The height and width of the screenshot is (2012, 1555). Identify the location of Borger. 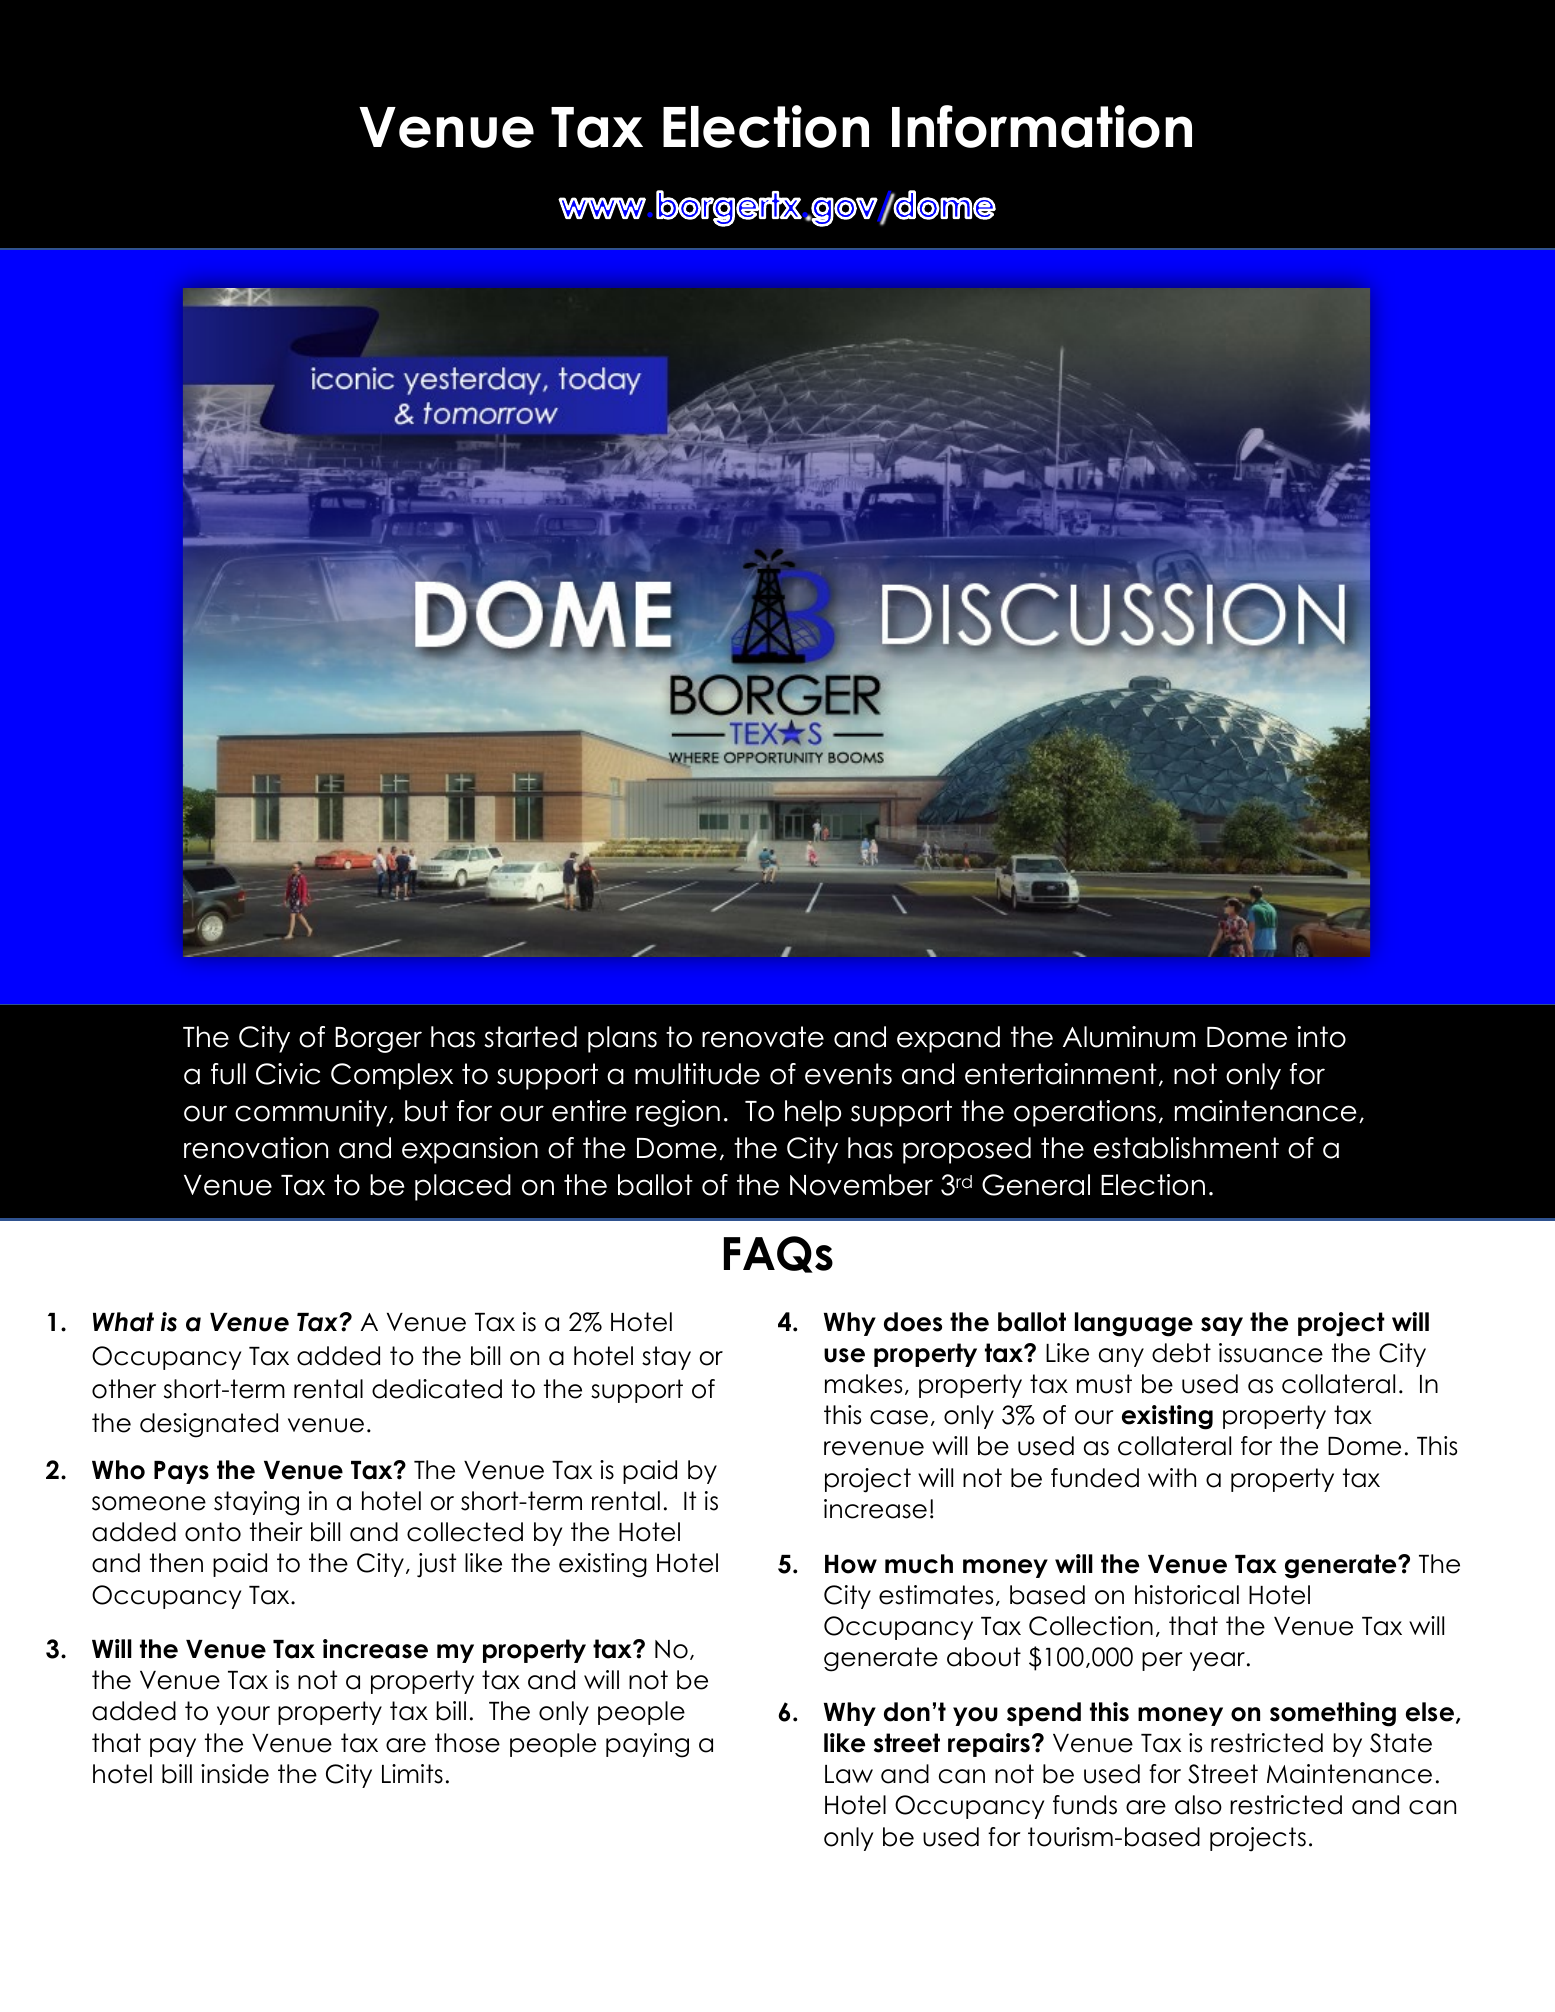
(378, 1040).
